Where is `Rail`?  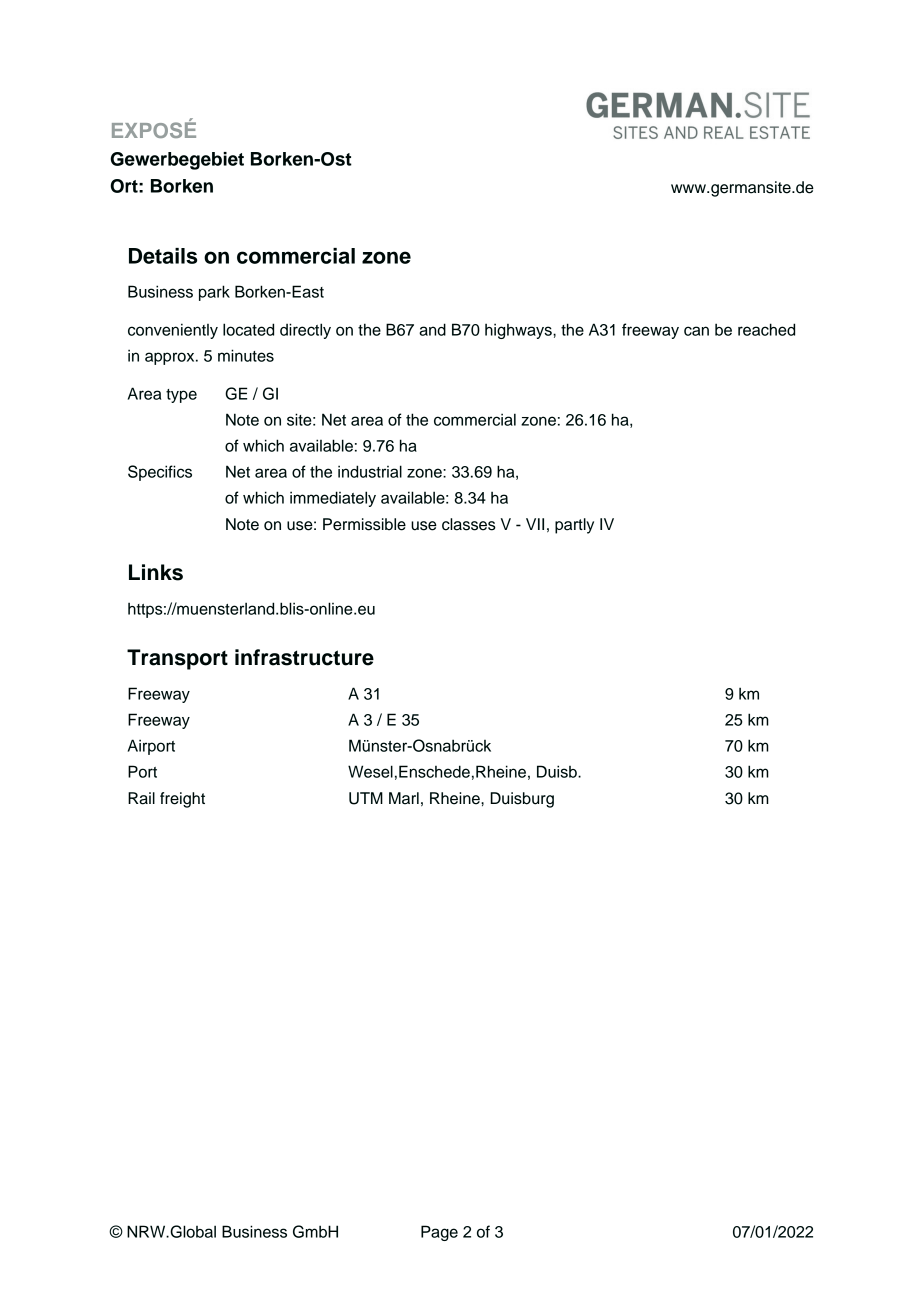 Rail is located at coordinates (141, 798).
